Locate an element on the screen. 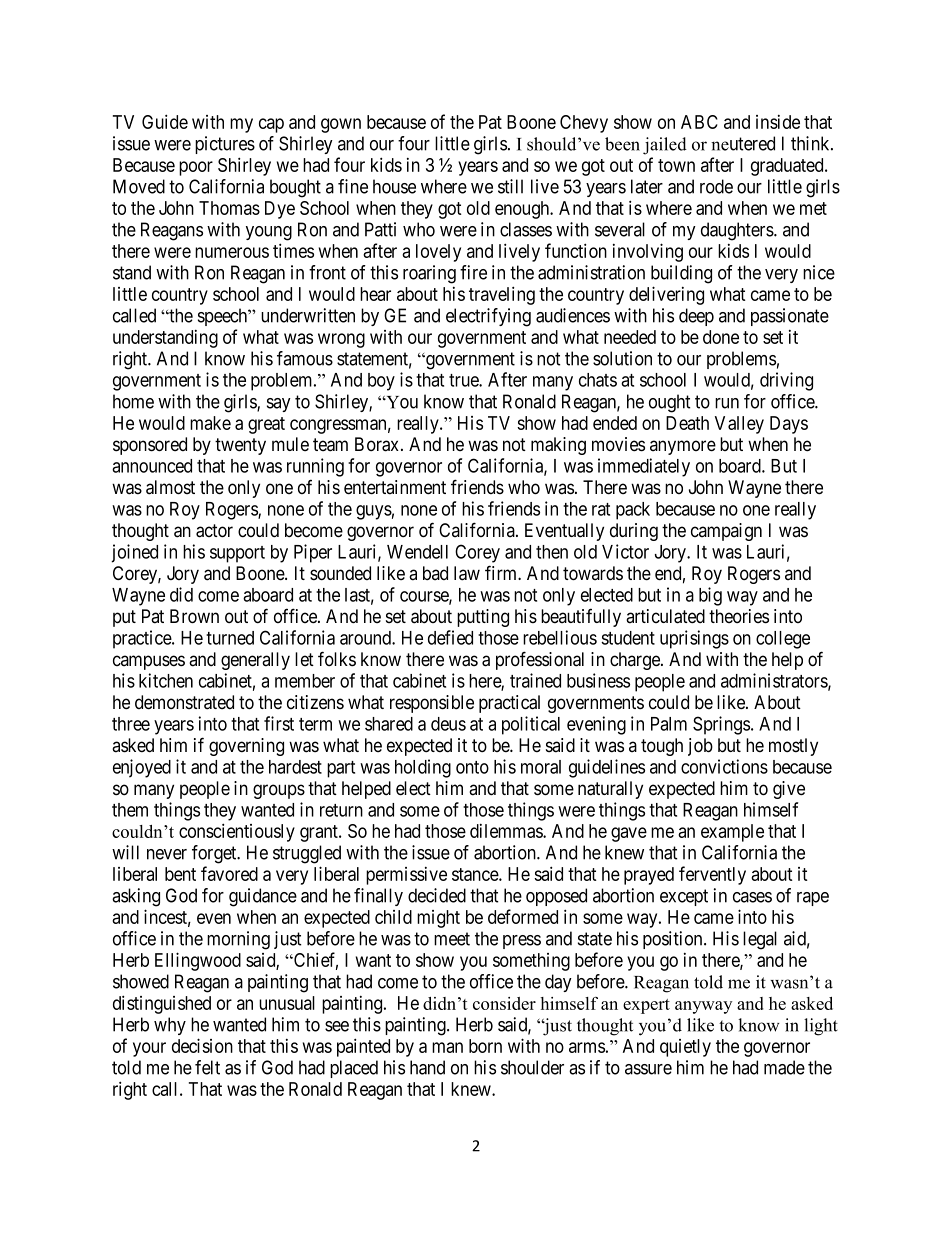 The width and height of the screenshot is (952, 1233). born is located at coordinates (485, 1046).
